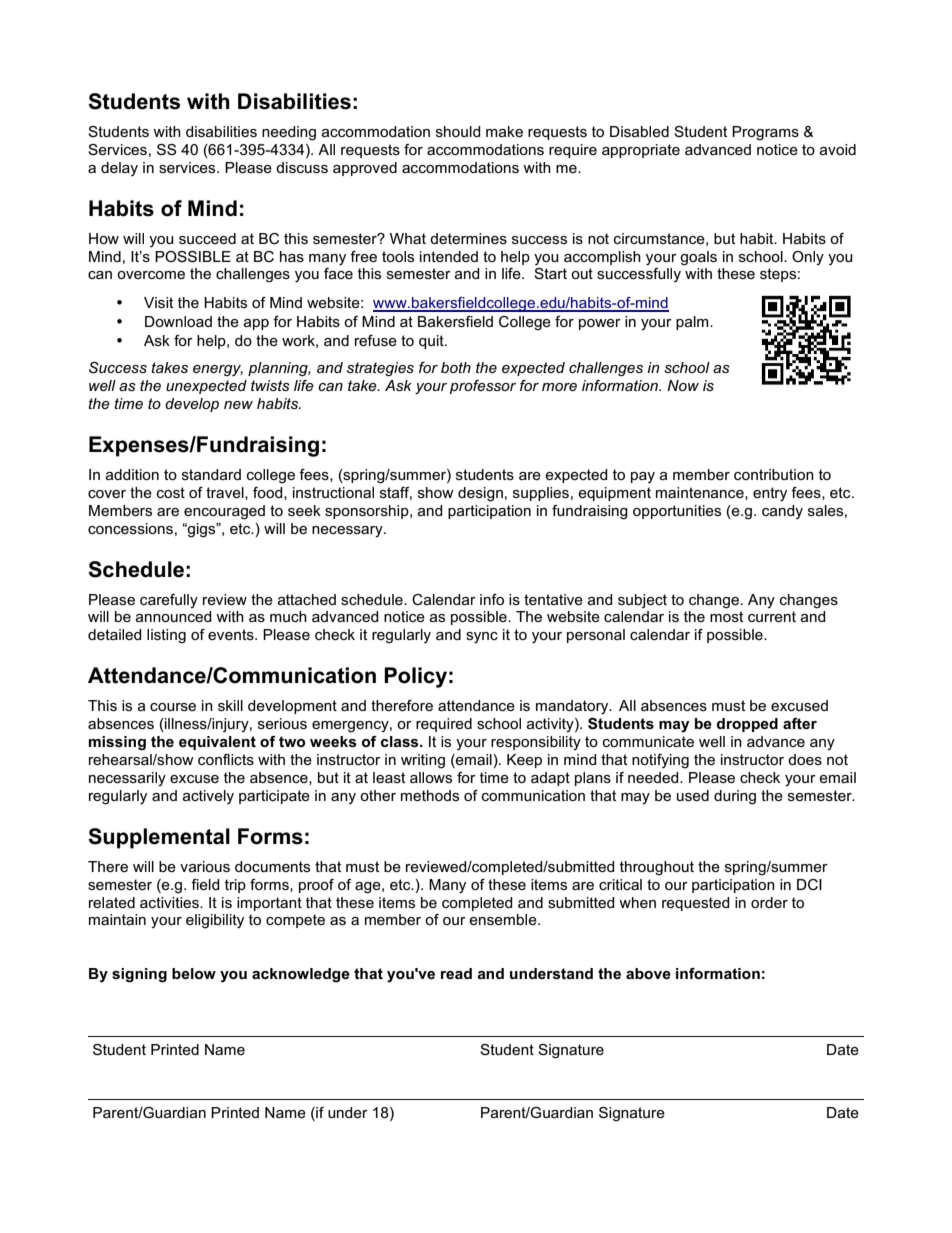 The width and height of the document is (952, 1233). Describe the element at coordinates (747, 725) in the document. I see `dropped` at that location.
